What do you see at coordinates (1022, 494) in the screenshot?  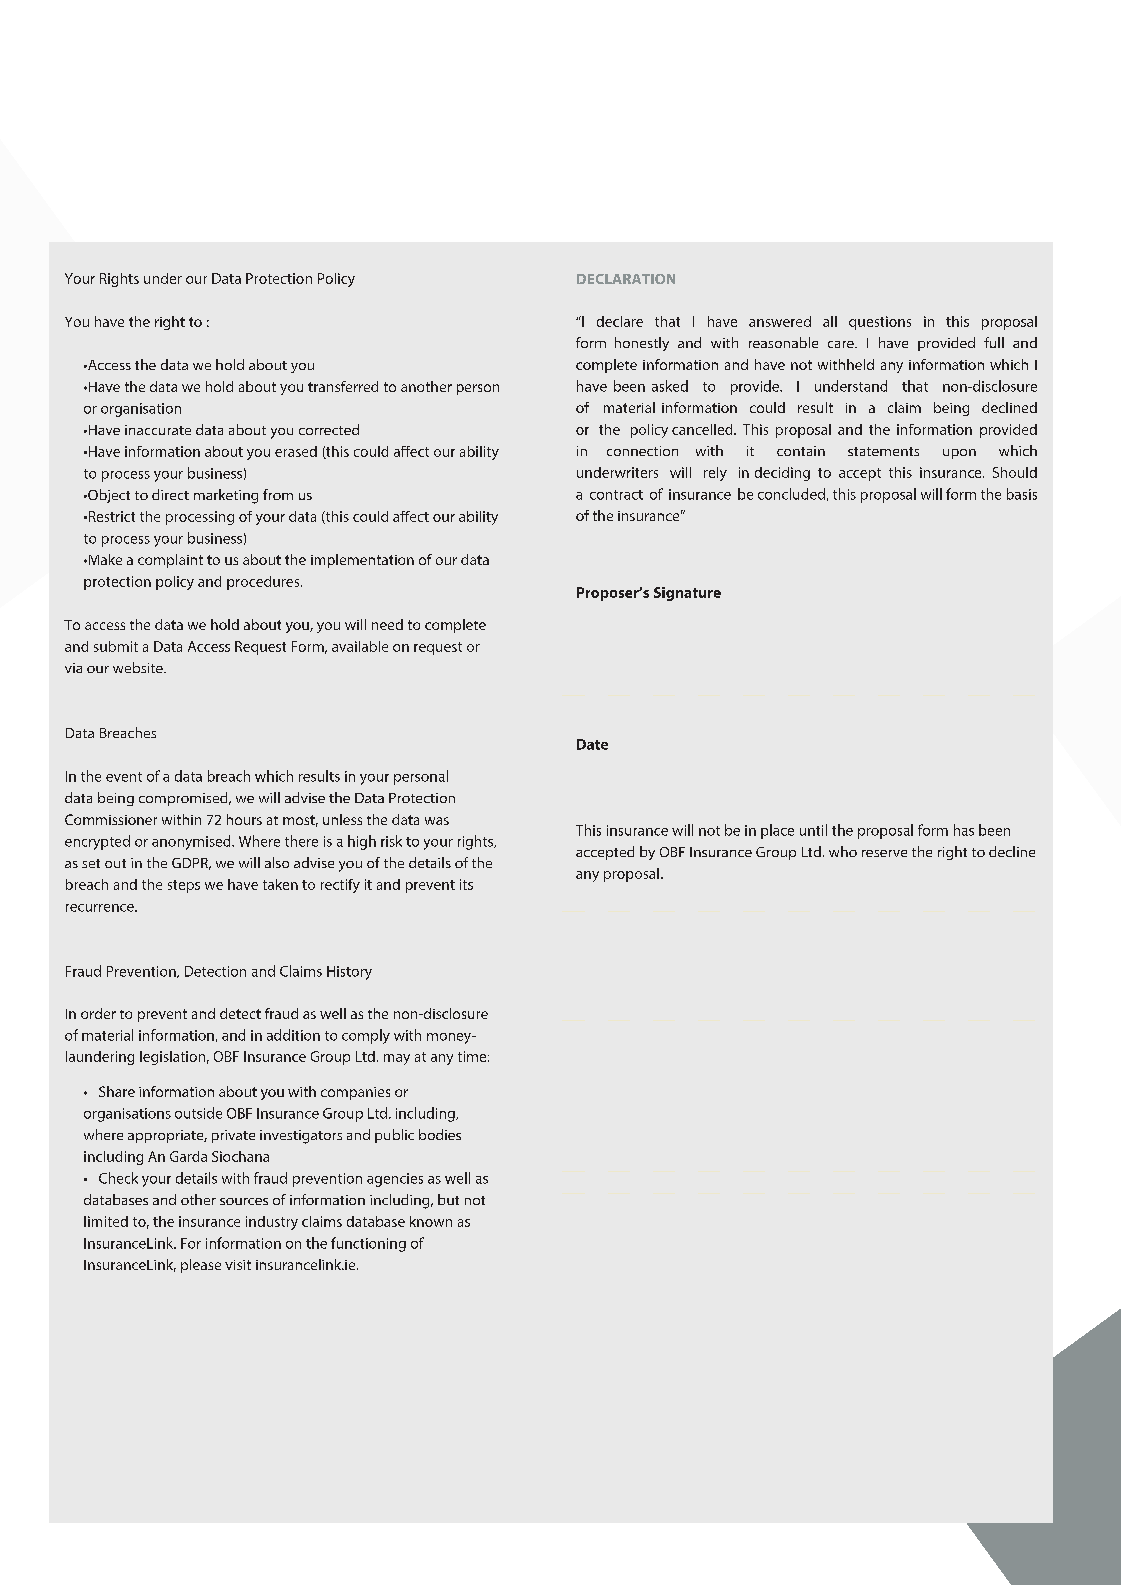 I see `basis` at bounding box center [1022, 494].
